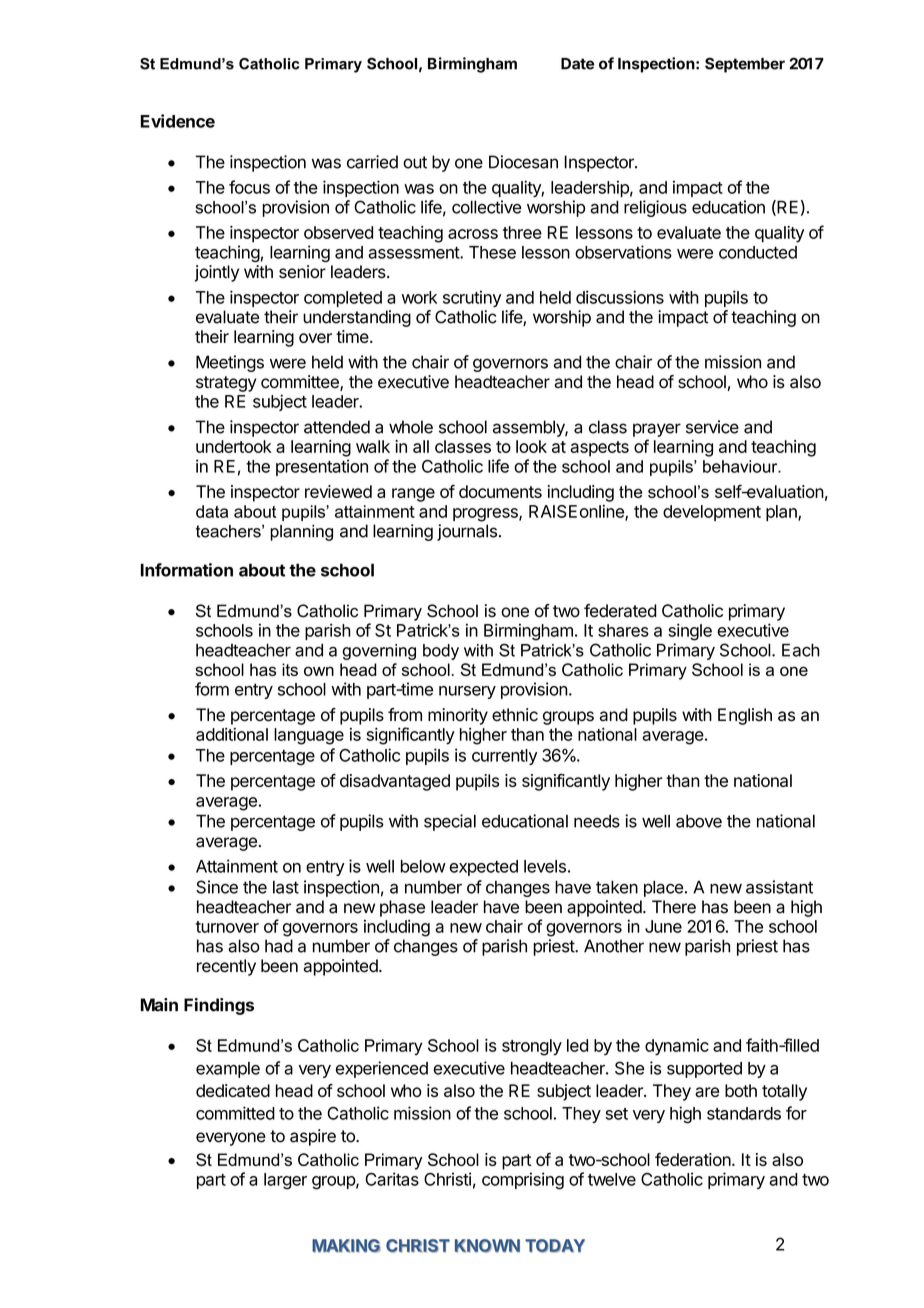 The height and width of the screenshot is (1308, 924). Describe the element at coordinates (674, 907) in the screenshot. I see `There` at that location.
